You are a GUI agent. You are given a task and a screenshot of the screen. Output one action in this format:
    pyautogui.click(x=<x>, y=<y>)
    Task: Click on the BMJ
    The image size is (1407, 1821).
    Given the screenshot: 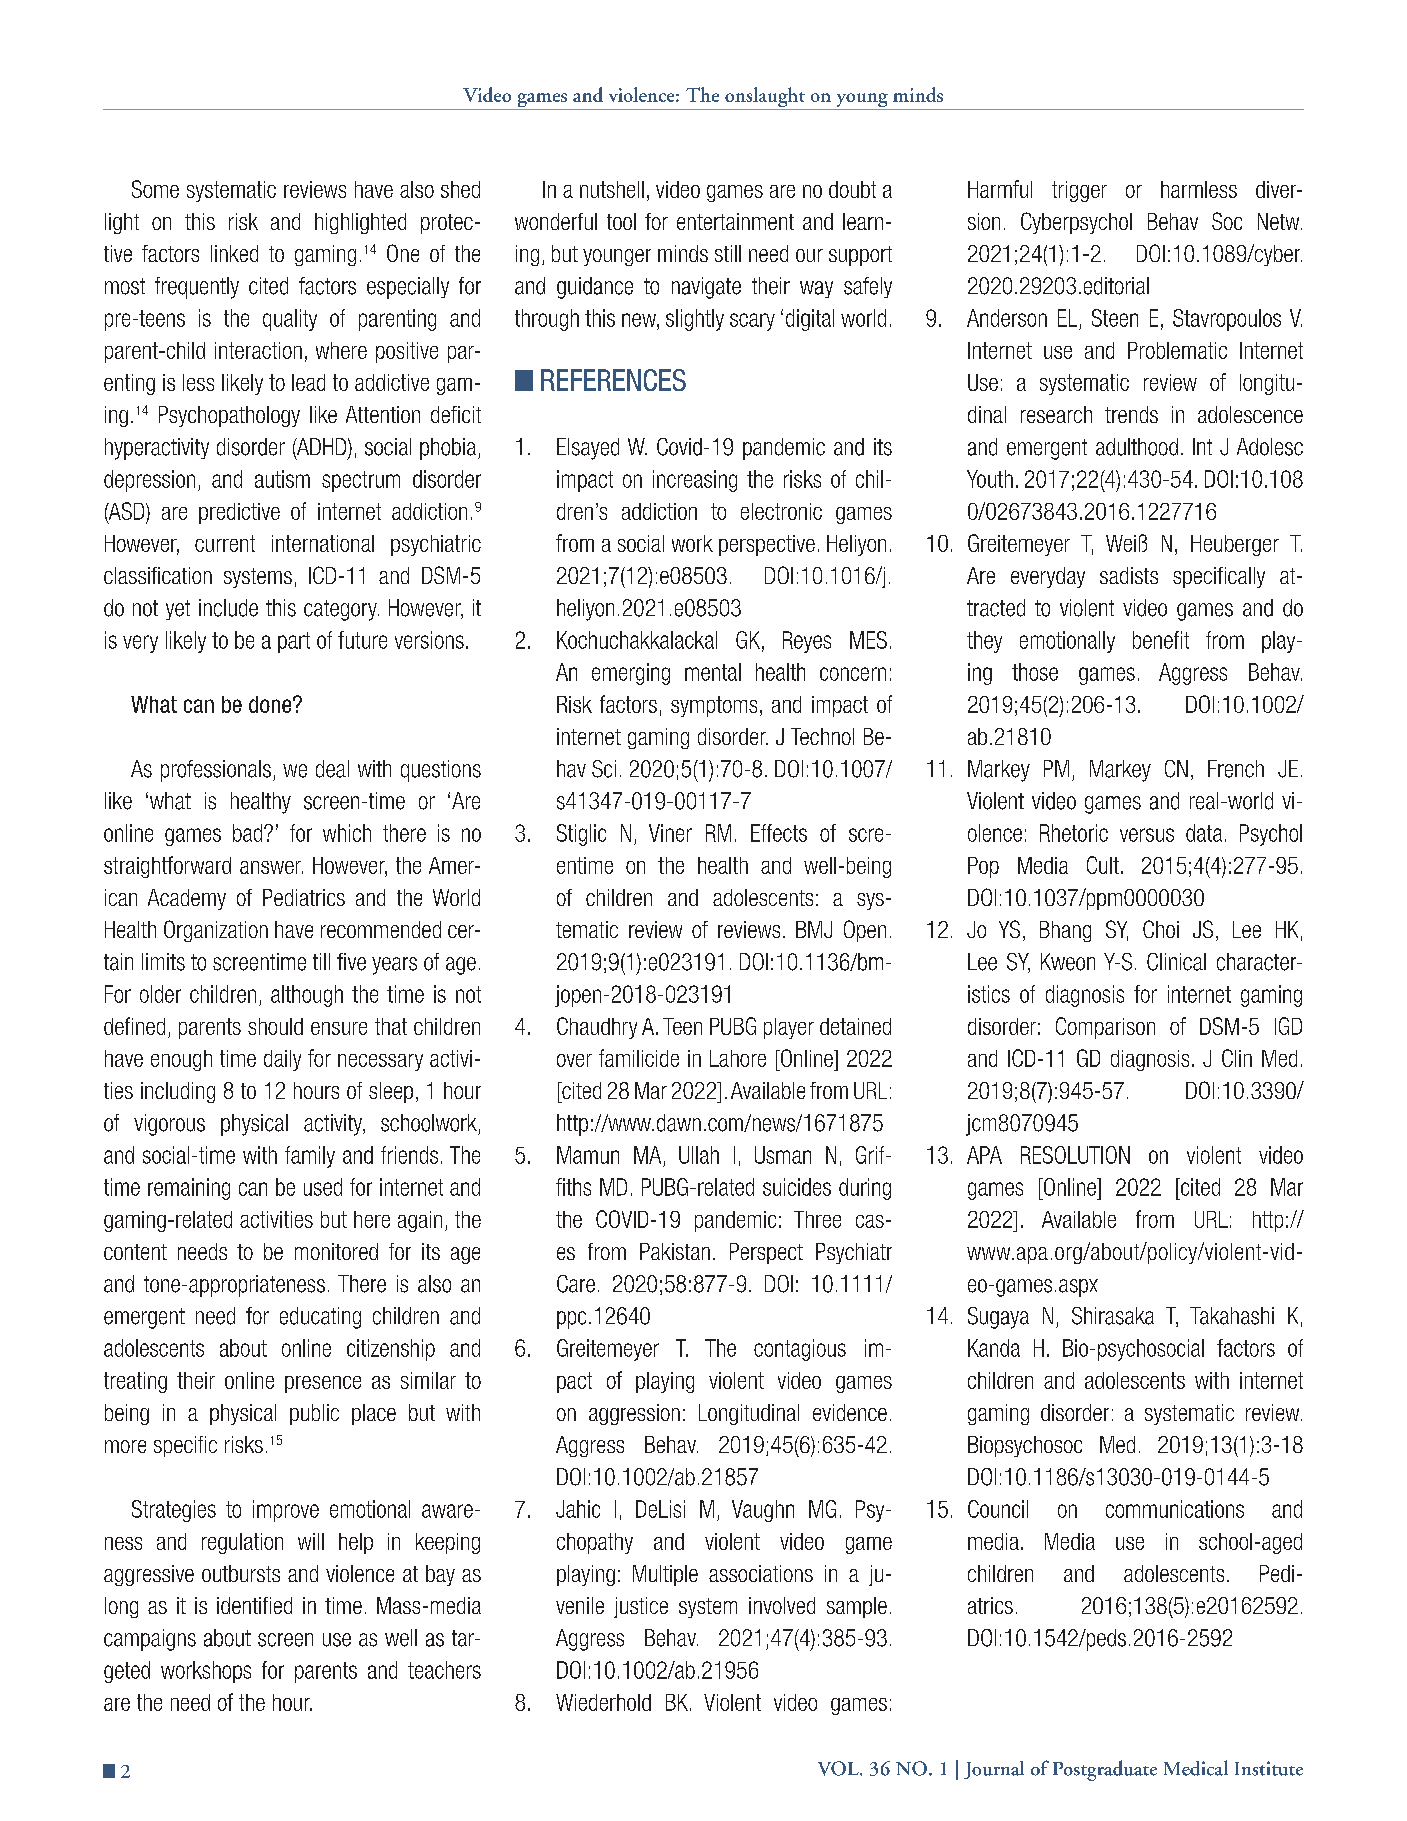 What is the action you would take?
    pyautogui.click(x=814, y=929)
